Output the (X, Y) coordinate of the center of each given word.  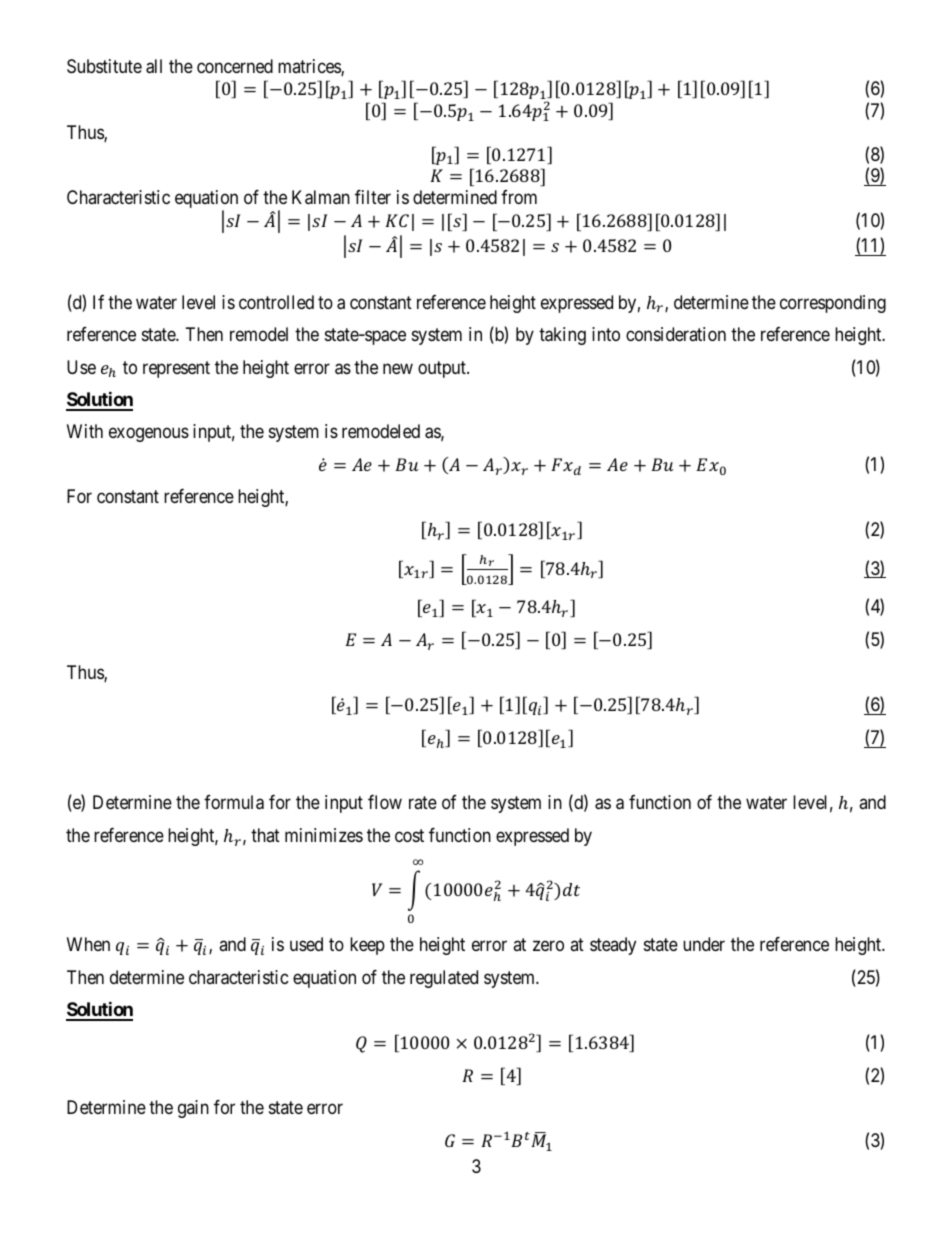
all (154, 66)
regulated (444, 979)
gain (193, 1109)
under (704, 944)
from (519, 197)
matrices (310, 67)
